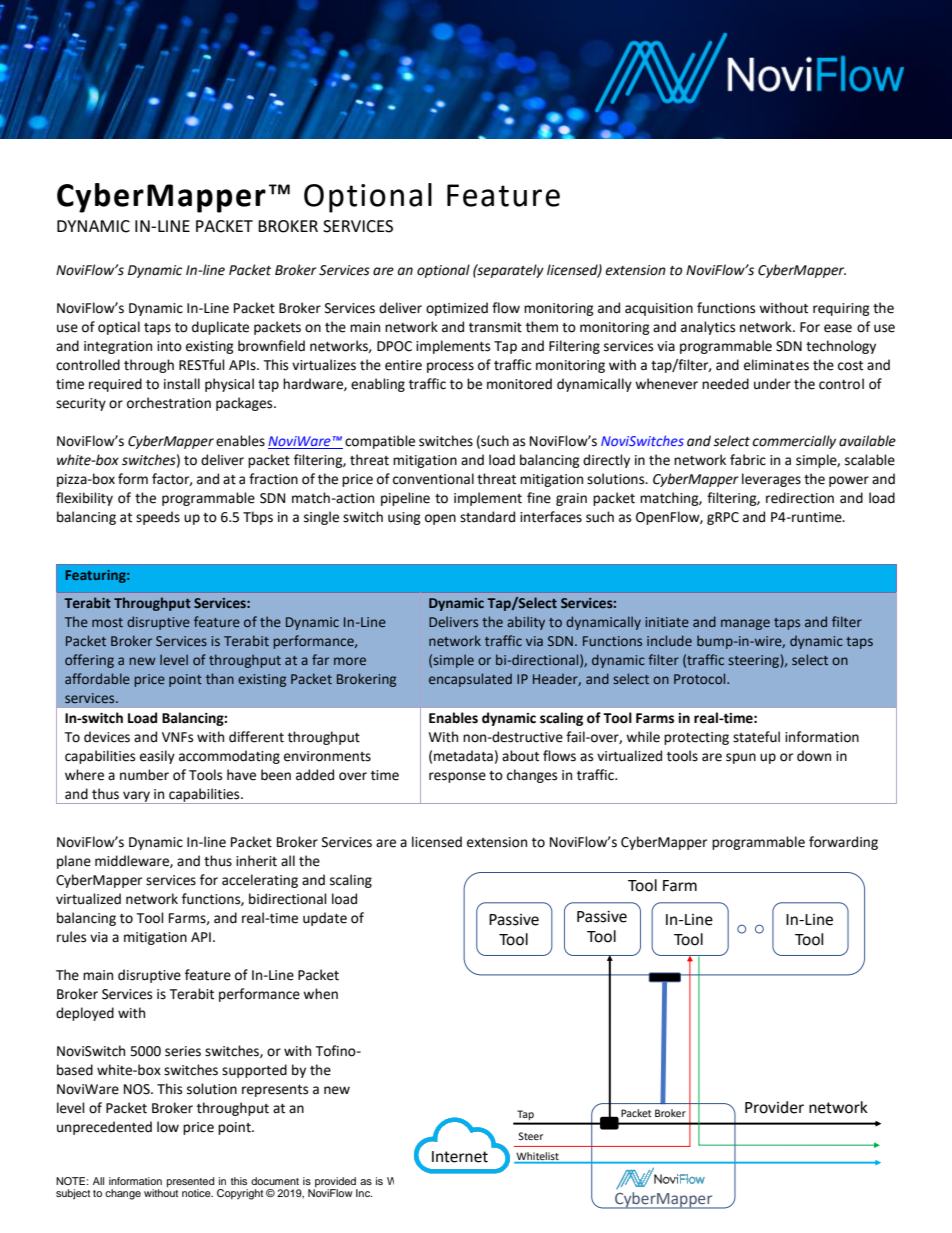 The width and height of the screenshot is (952, 1233). I want to click on into, so click(169, 346).
